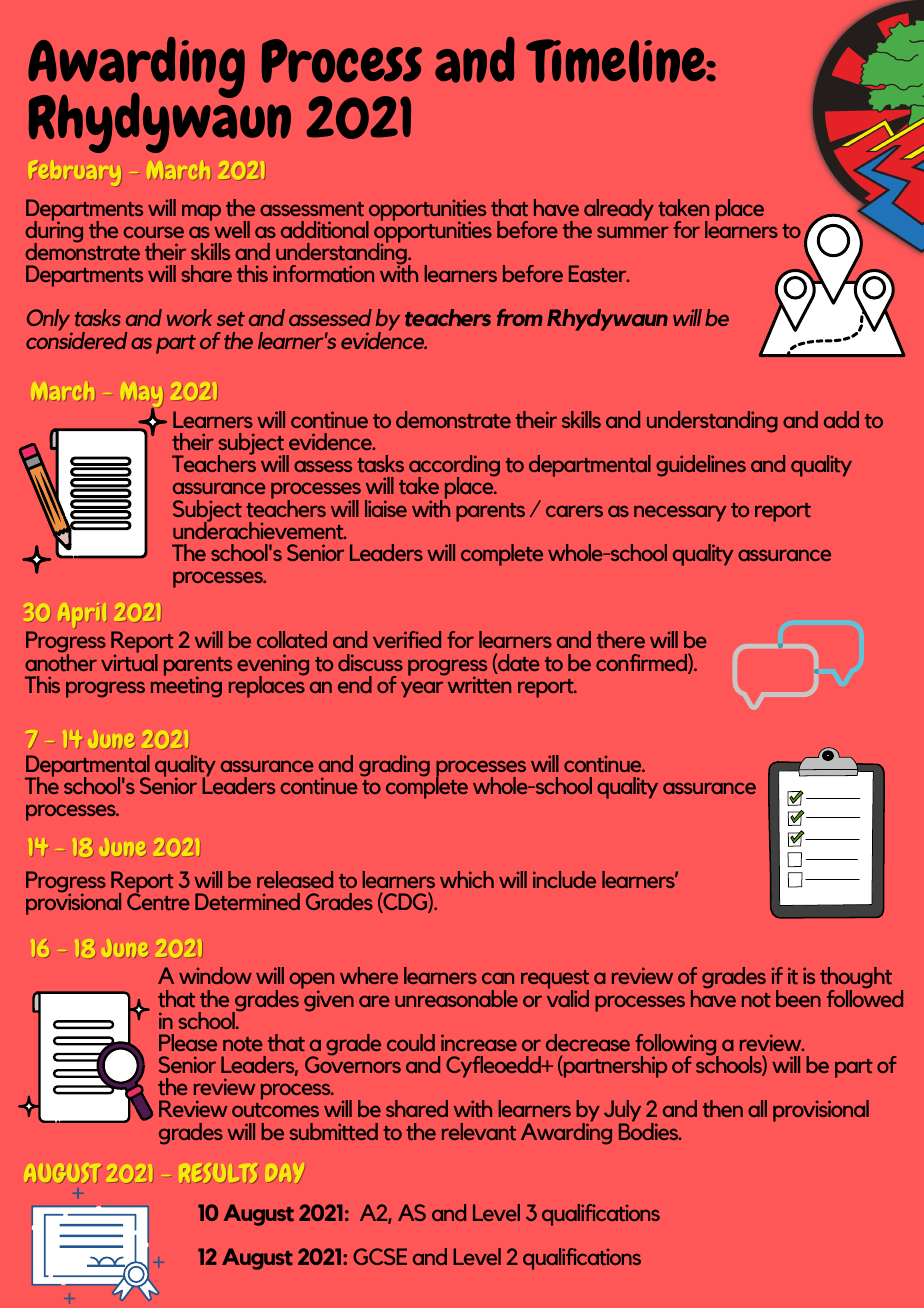 This screenshot has height=1308, width=924. What do you see at coordinates (275, 1110) in the screenshot?
I see `outcomes` at bounding box center [275, 1110].
